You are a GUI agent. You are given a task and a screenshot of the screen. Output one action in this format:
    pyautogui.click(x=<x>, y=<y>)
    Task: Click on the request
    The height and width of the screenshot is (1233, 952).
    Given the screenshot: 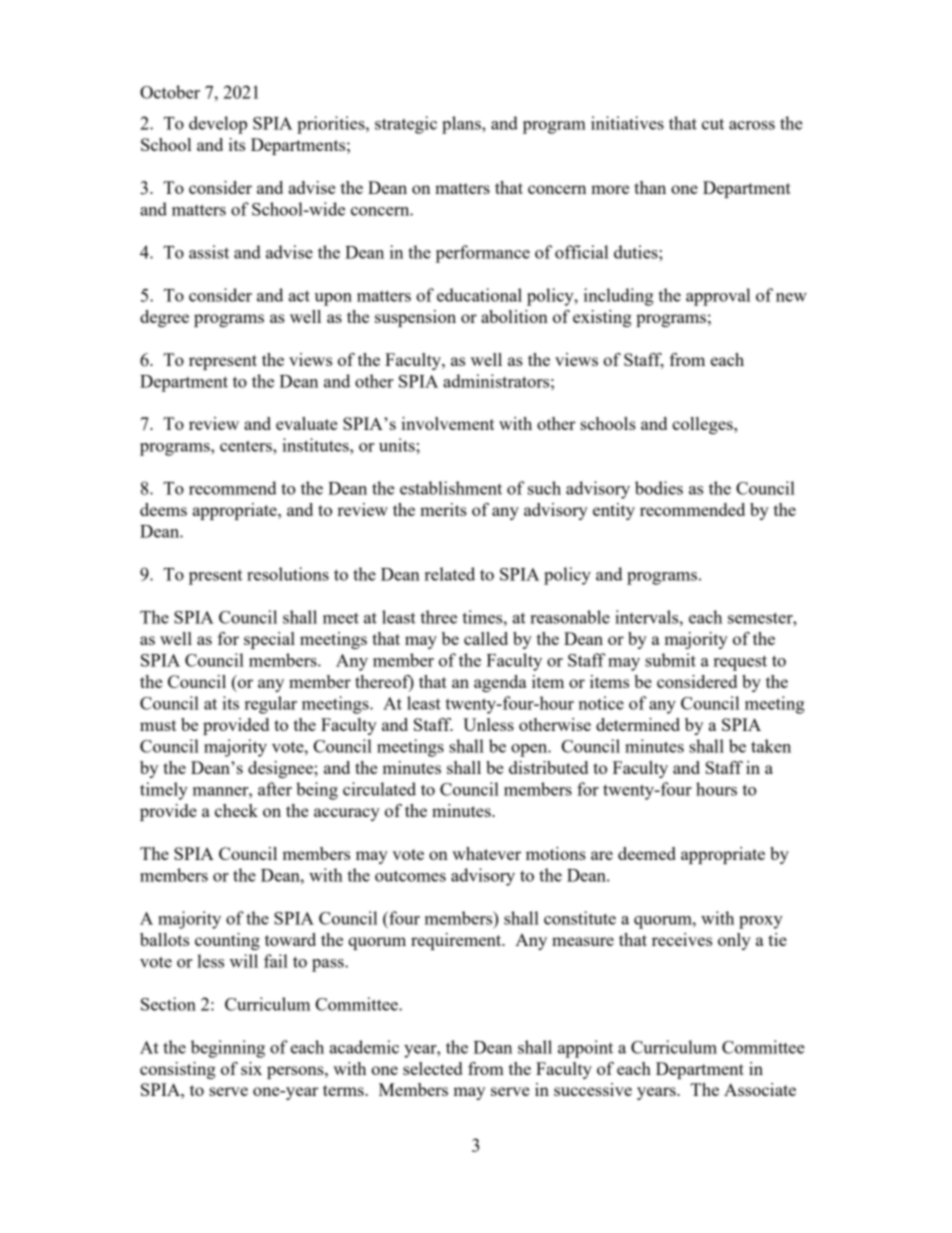 What is the action you would take?
    pyautogui.click(x=740, y=663)
